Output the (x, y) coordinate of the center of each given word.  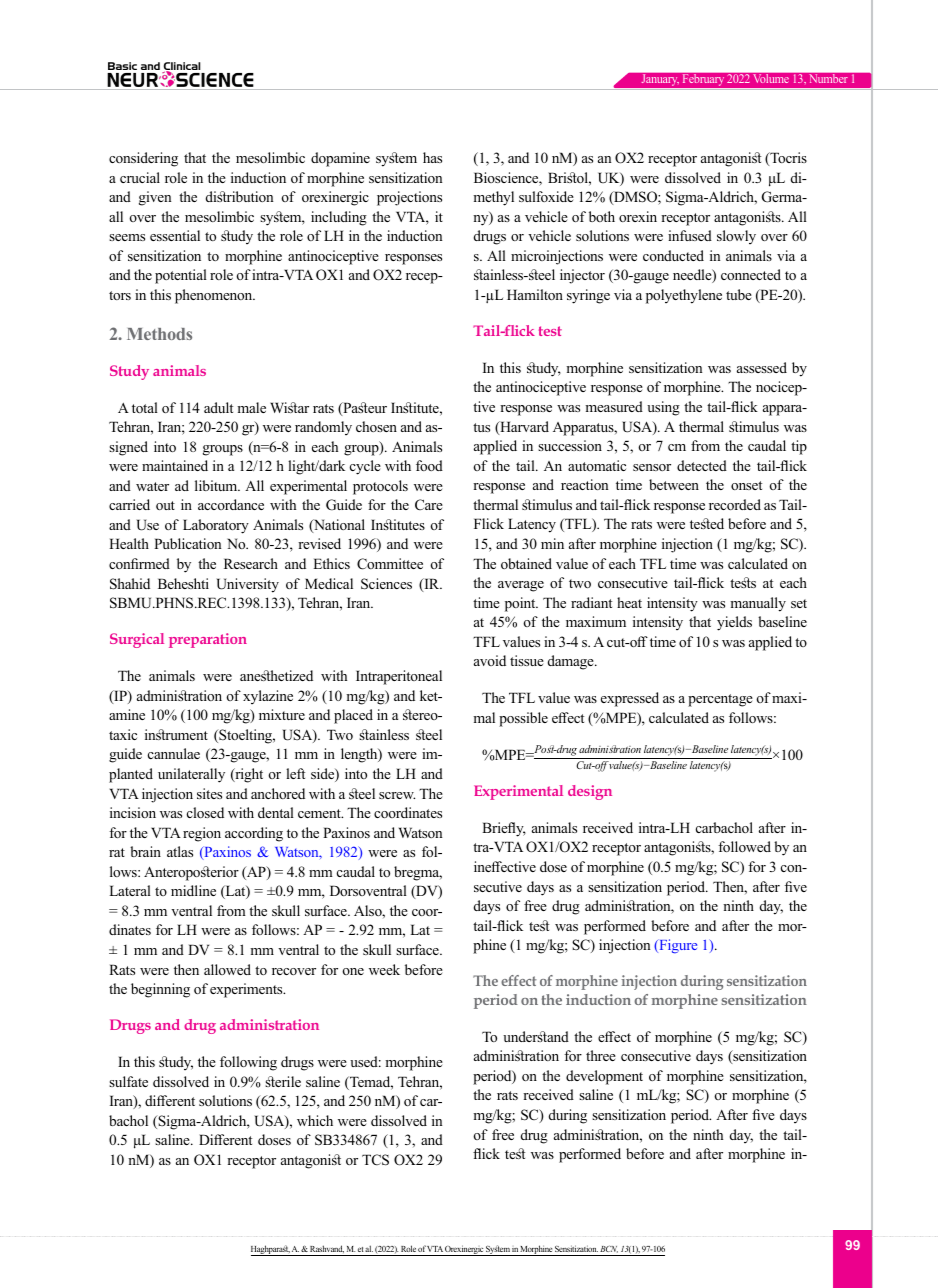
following (248, 1063)
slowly (736, 237)
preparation (208, 640)
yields (734, 623)
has (432, 157)
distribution (239, 196)
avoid (490, 660)
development (604, 1077)
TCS (375, 1160)
